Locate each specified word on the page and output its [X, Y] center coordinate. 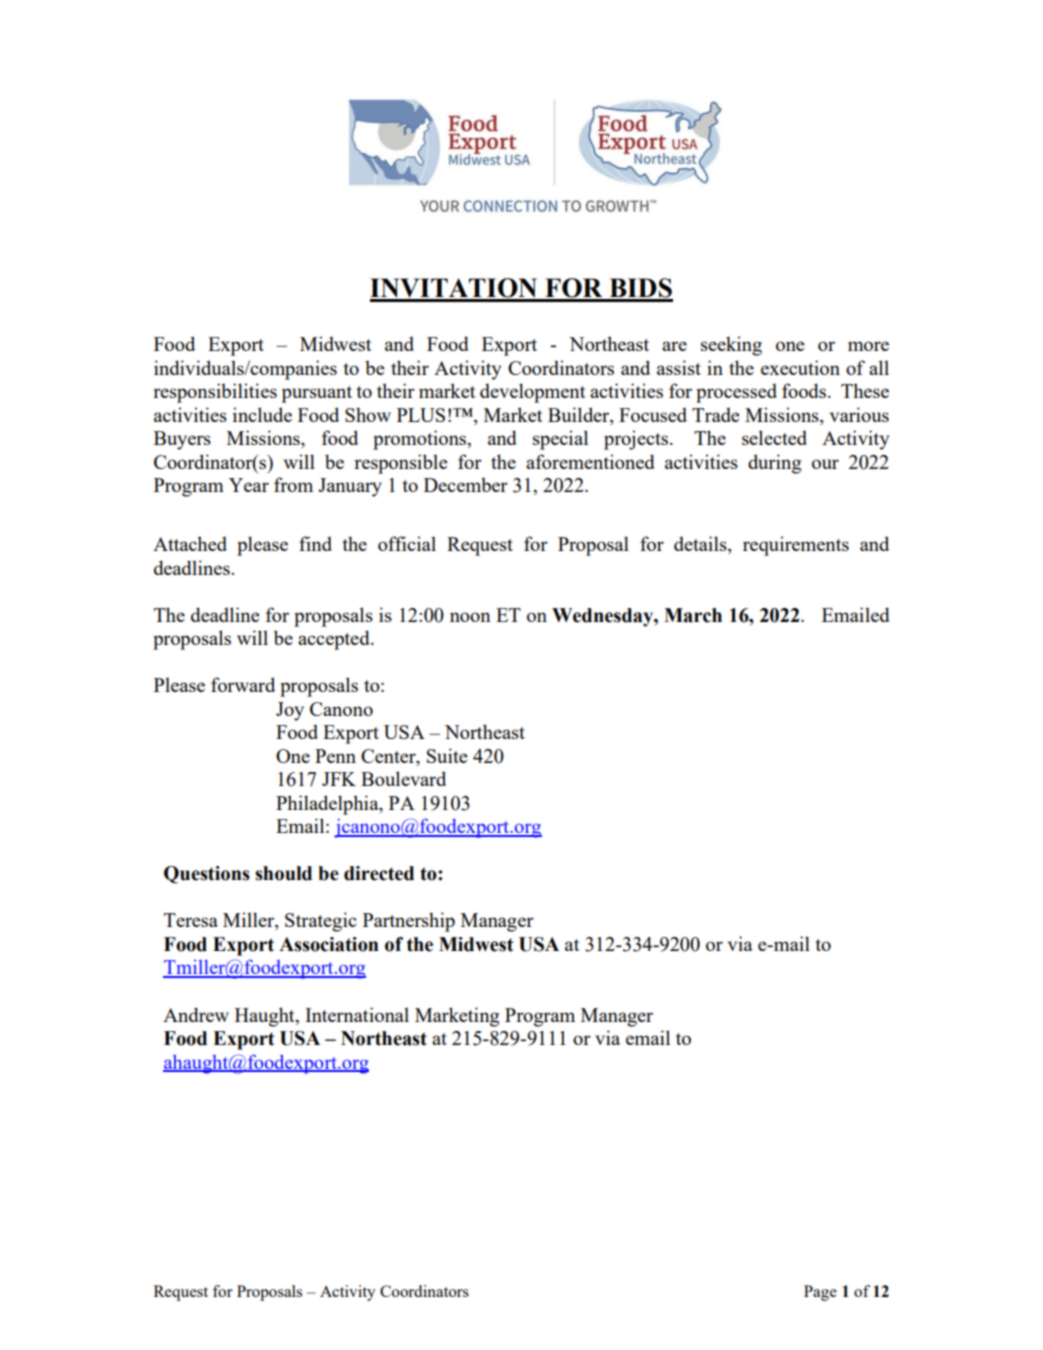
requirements [796, 546]
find [315, 543]
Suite [447, 755]
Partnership [409, 922]
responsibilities [215, 393]
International [357, 1014]
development [533, 393]
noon [470, 617]
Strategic [321, 922]
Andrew [196, 1014]
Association [329, 944]
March [693, 615]
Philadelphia [328, 805]
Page [820, 1293]
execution [800, 367]
